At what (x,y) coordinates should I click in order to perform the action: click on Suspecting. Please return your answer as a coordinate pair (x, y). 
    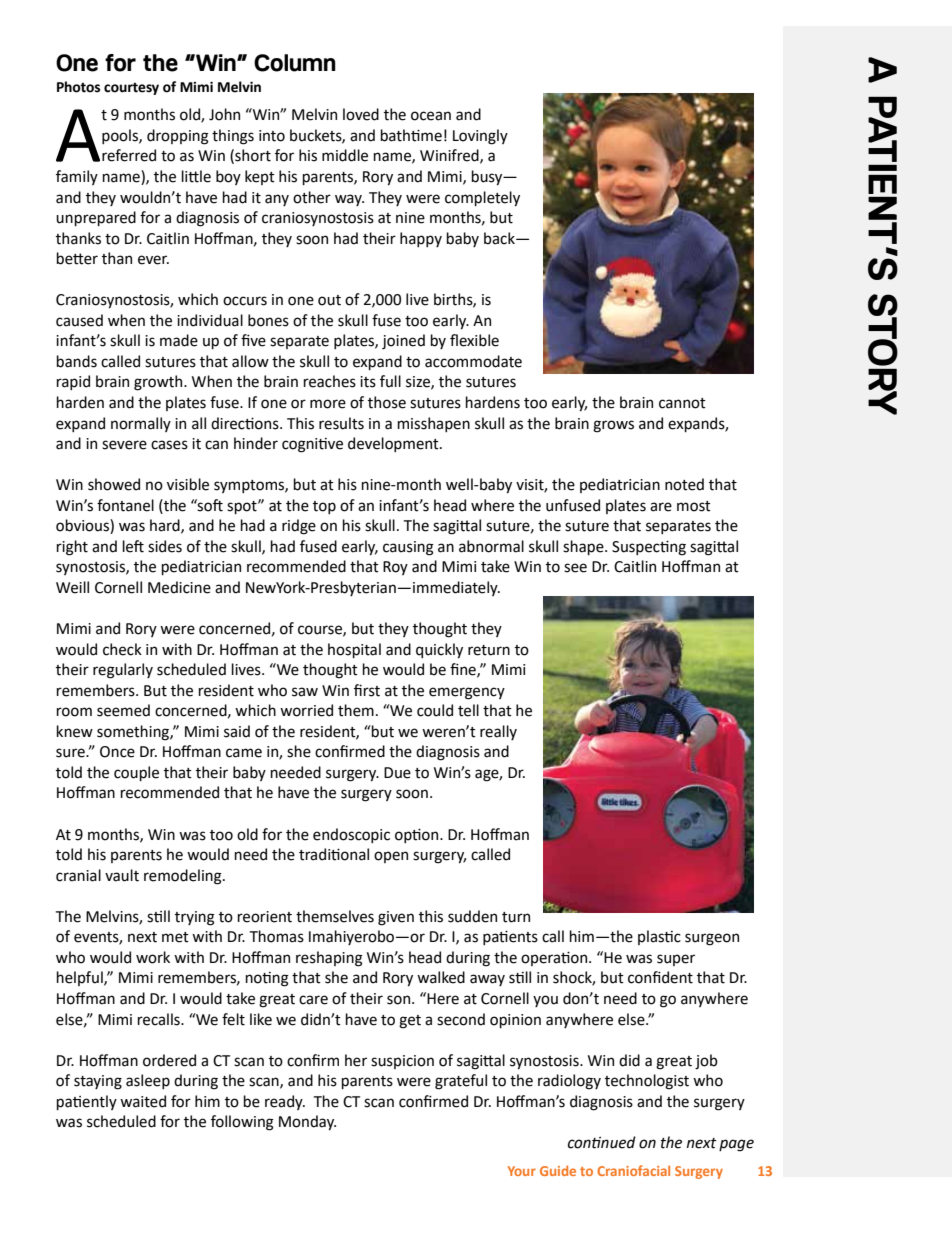
    Looking at the image, I should click on (649, 548).
